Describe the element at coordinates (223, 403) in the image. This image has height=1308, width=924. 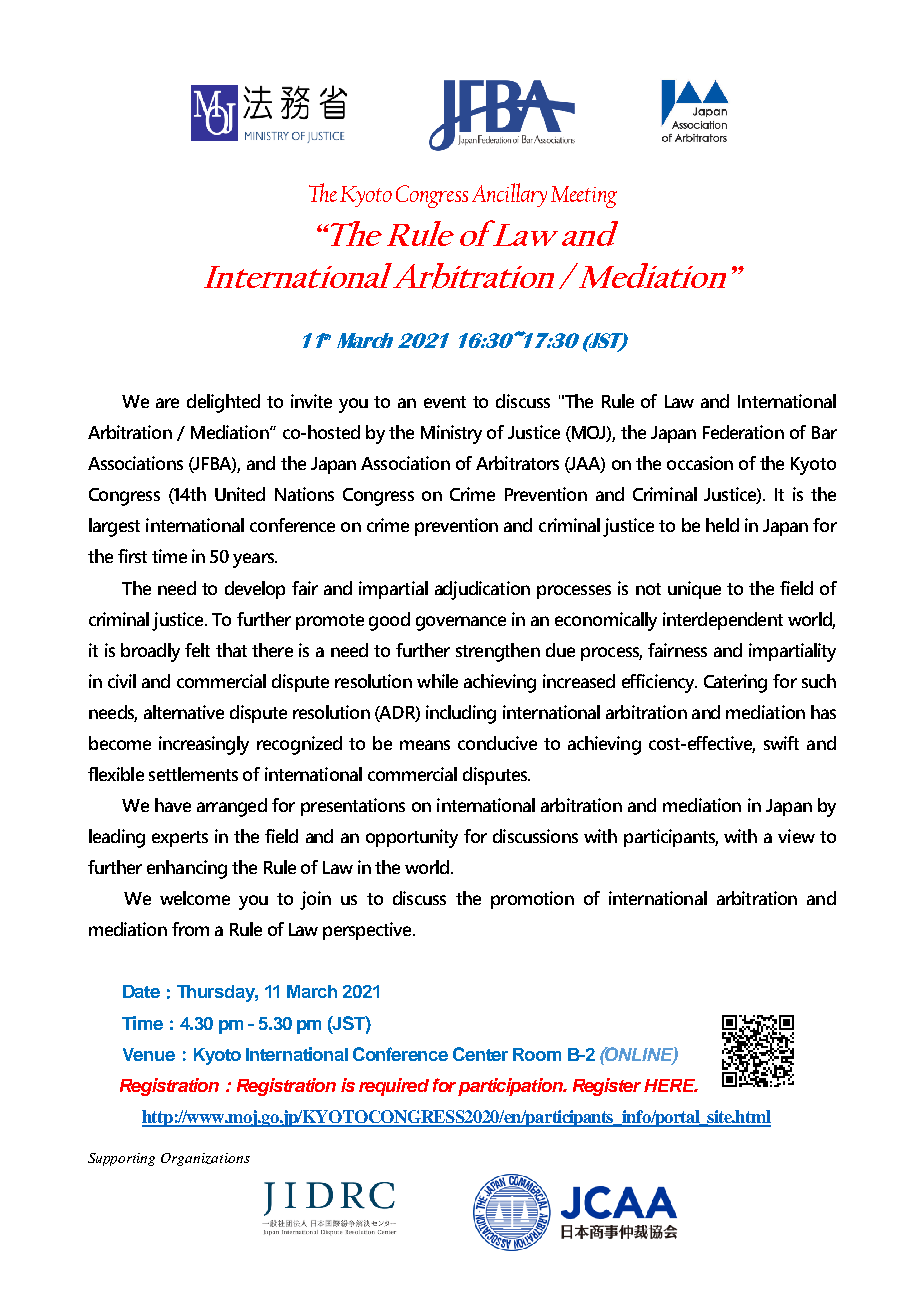
I see `delighted` at that location.
